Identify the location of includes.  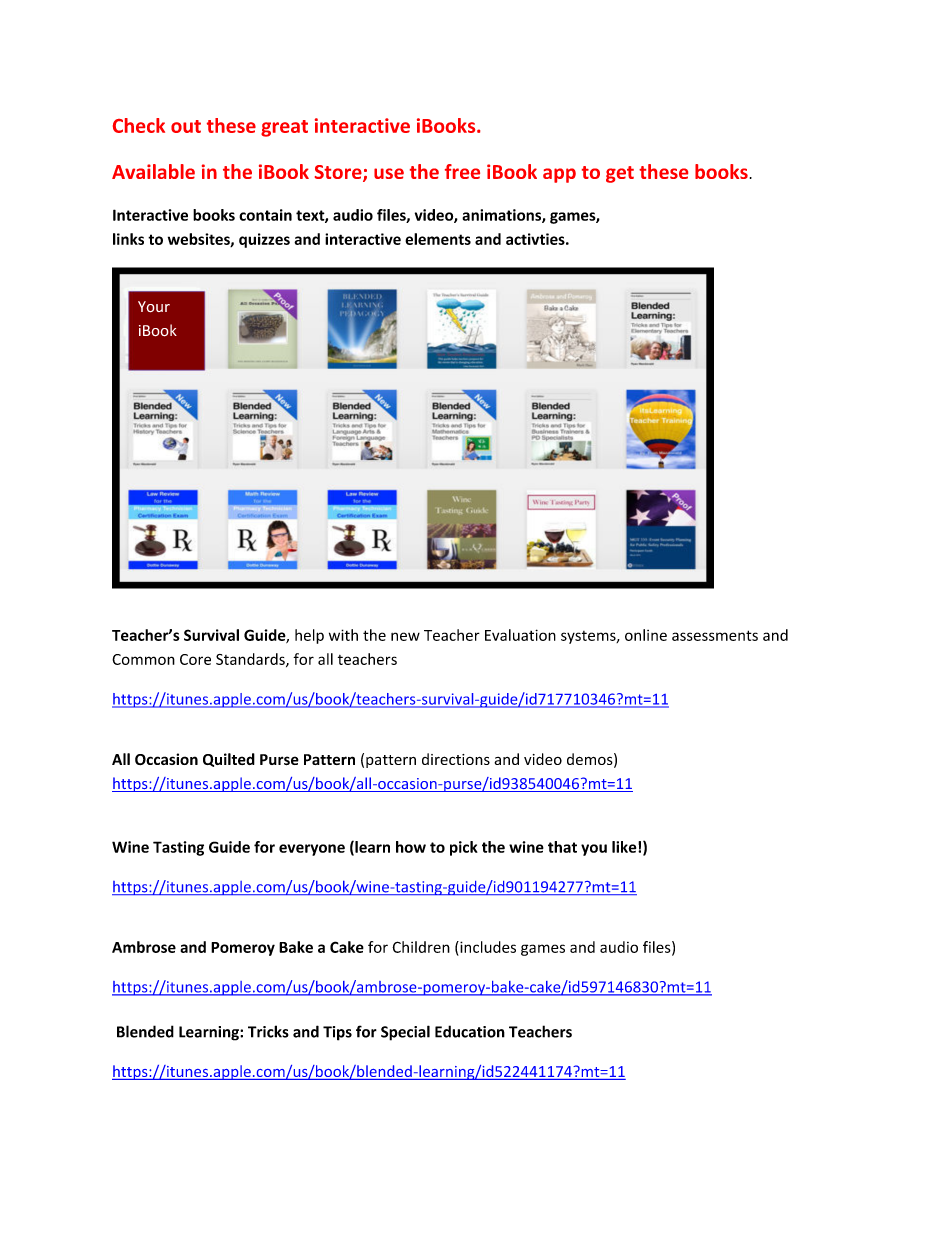
(487, 947).
